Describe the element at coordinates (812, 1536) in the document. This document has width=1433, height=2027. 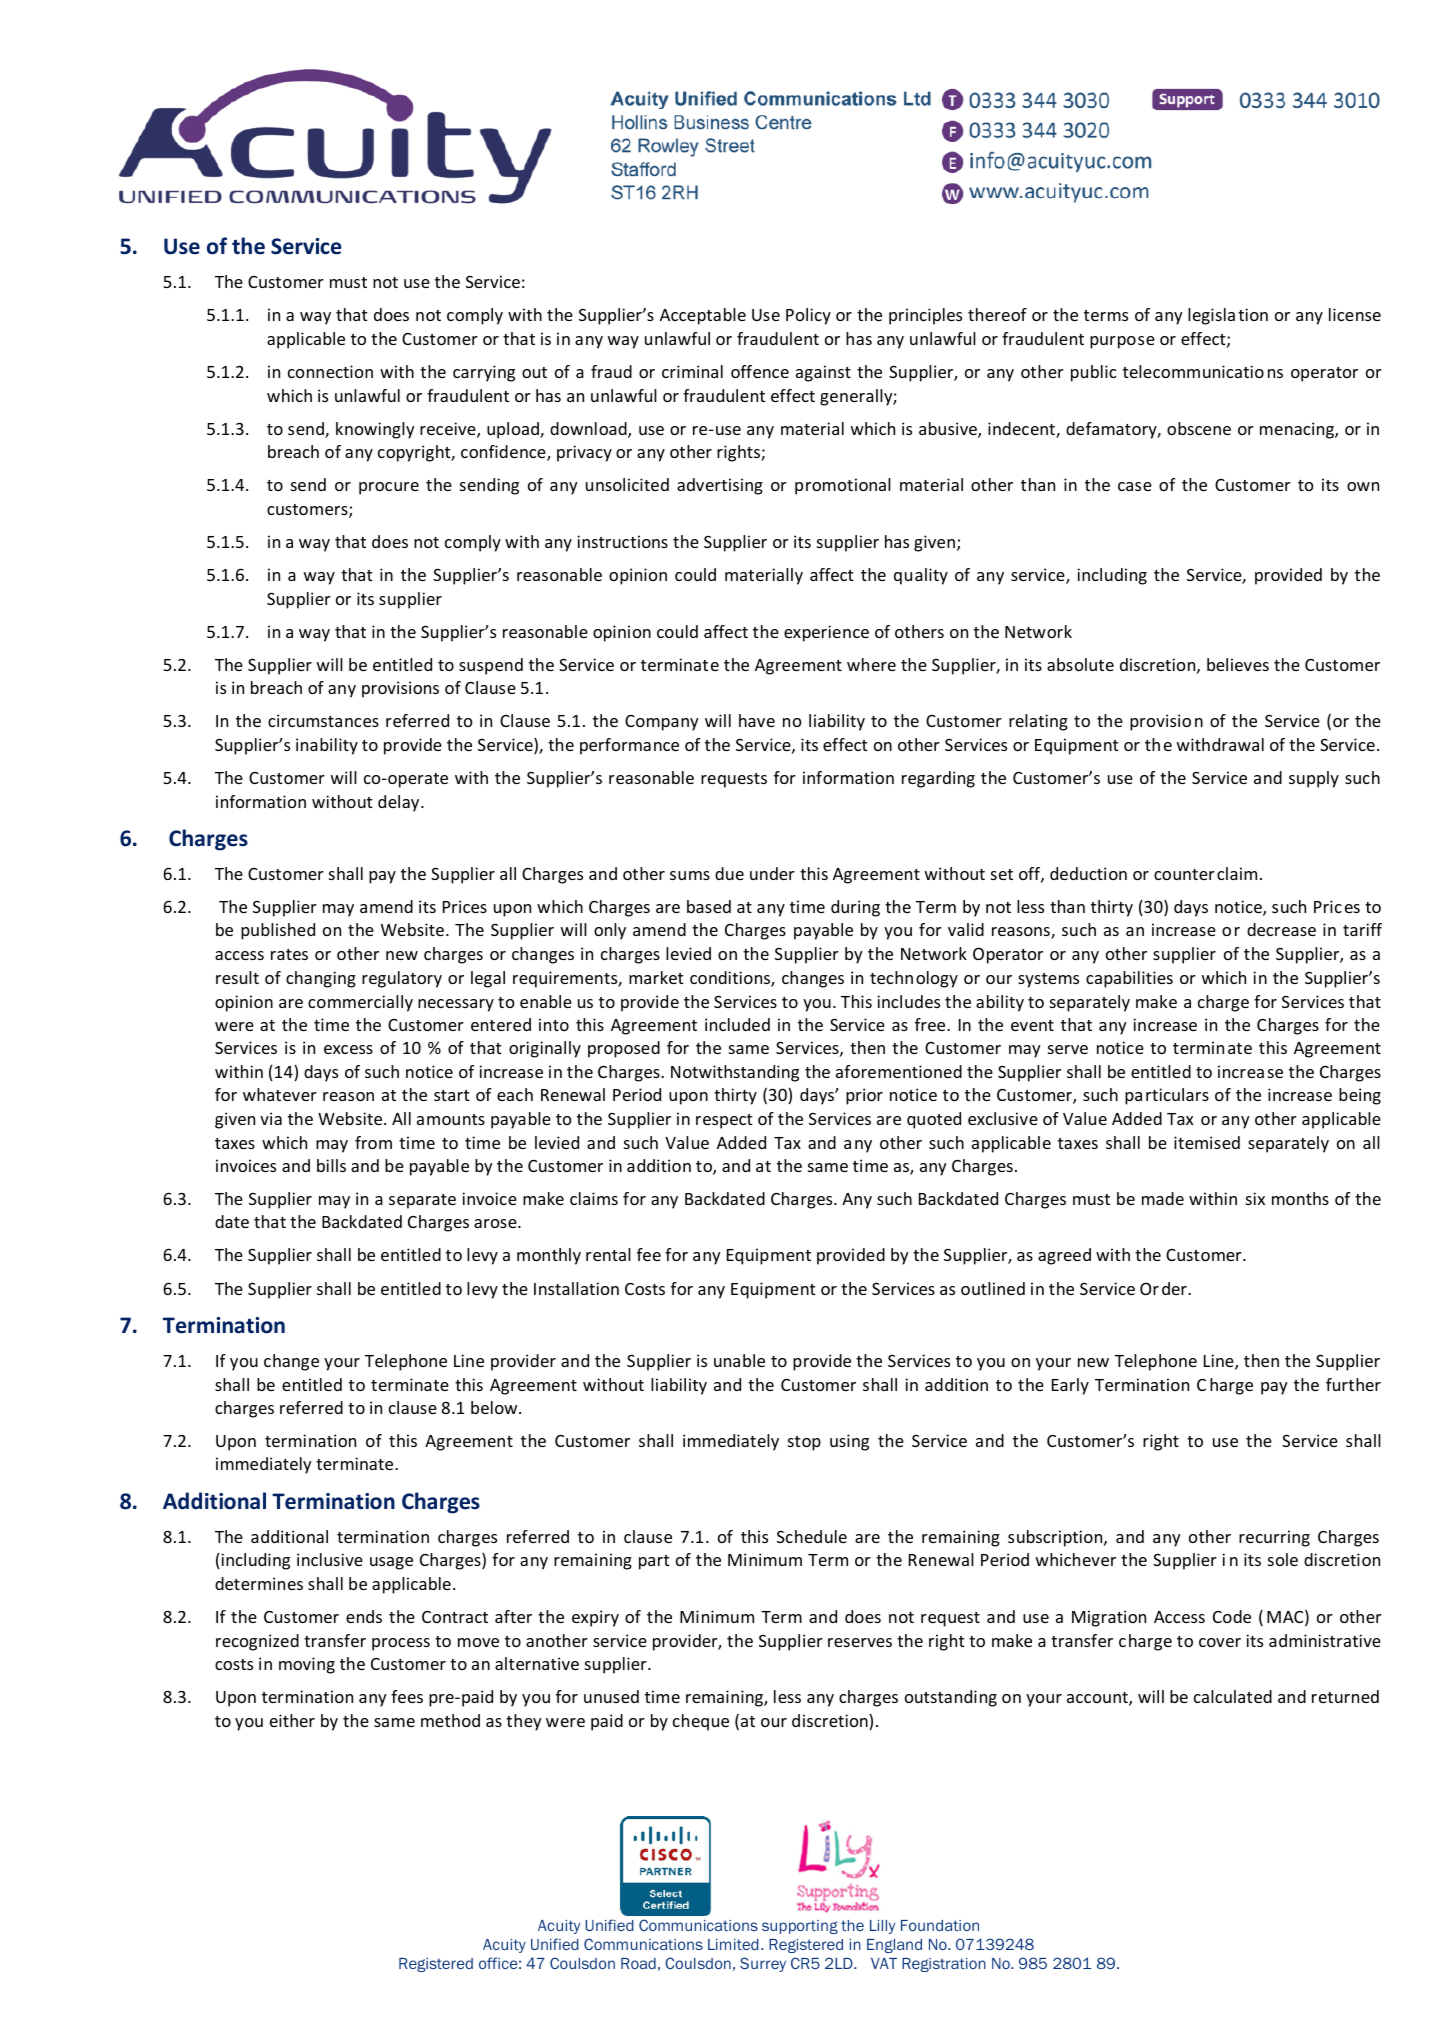
I see `Schedule` at that location.
